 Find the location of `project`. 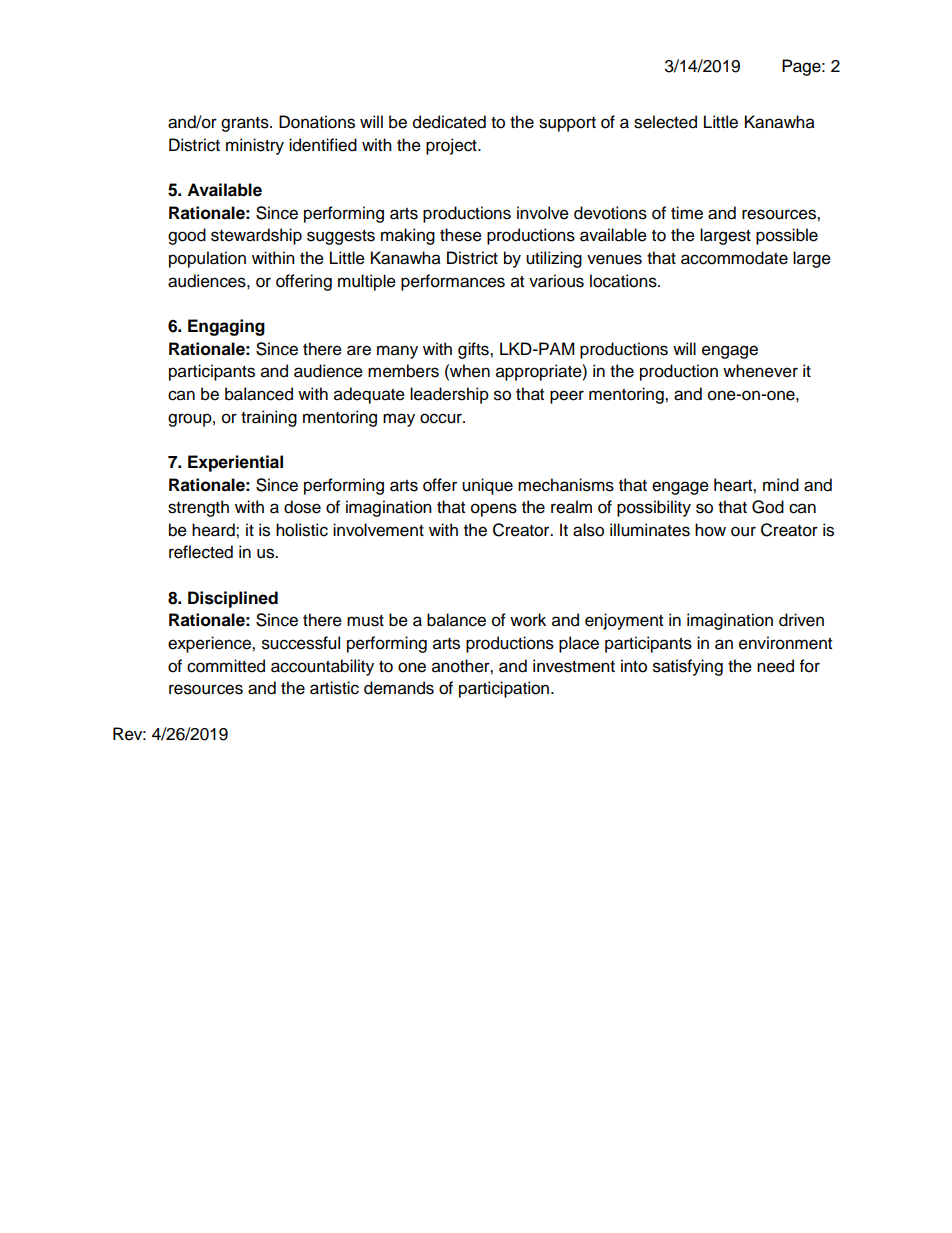

project is located at coordinates (452, 146).
